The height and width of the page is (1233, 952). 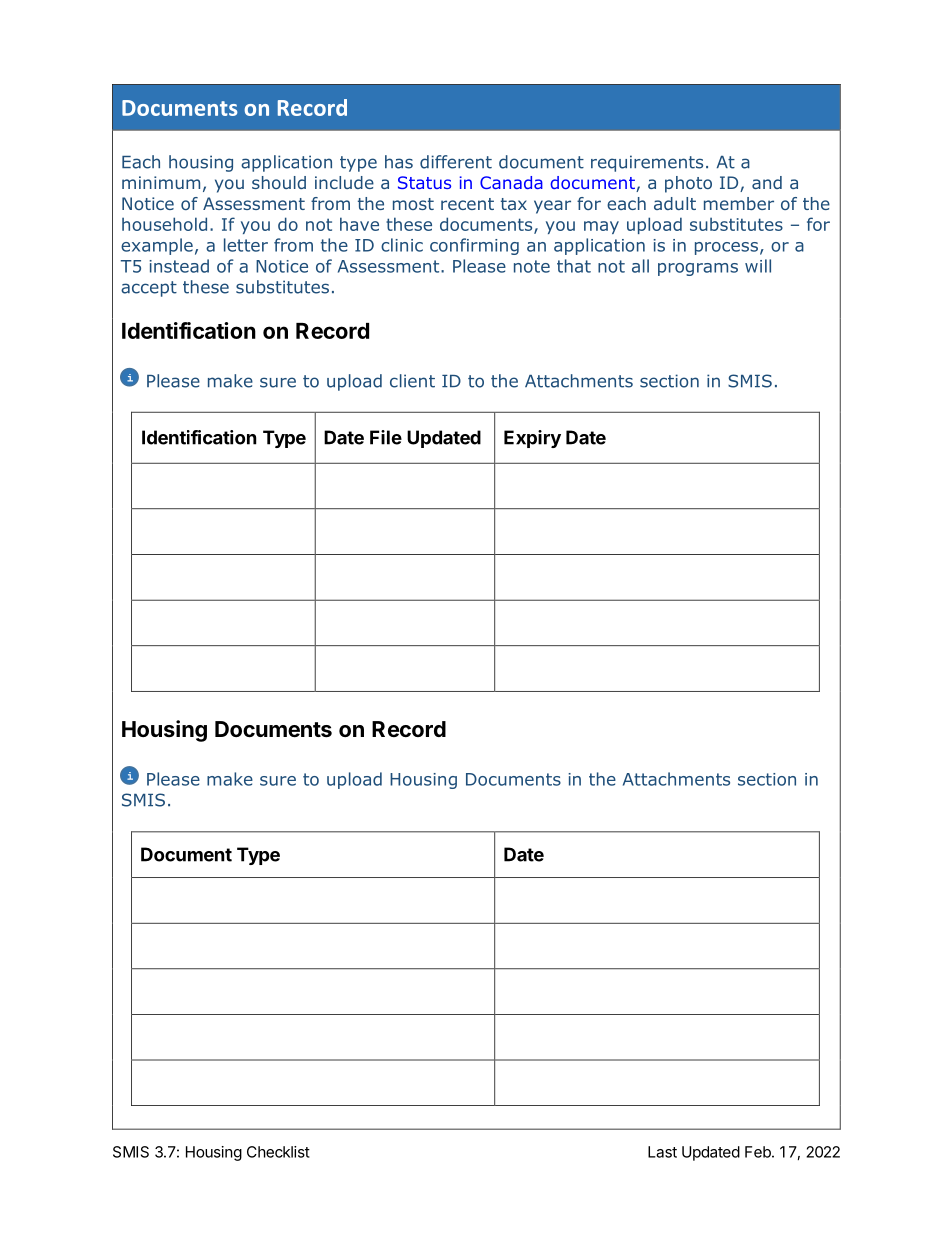 I want to click on photo, so click(x=688, y=184).
